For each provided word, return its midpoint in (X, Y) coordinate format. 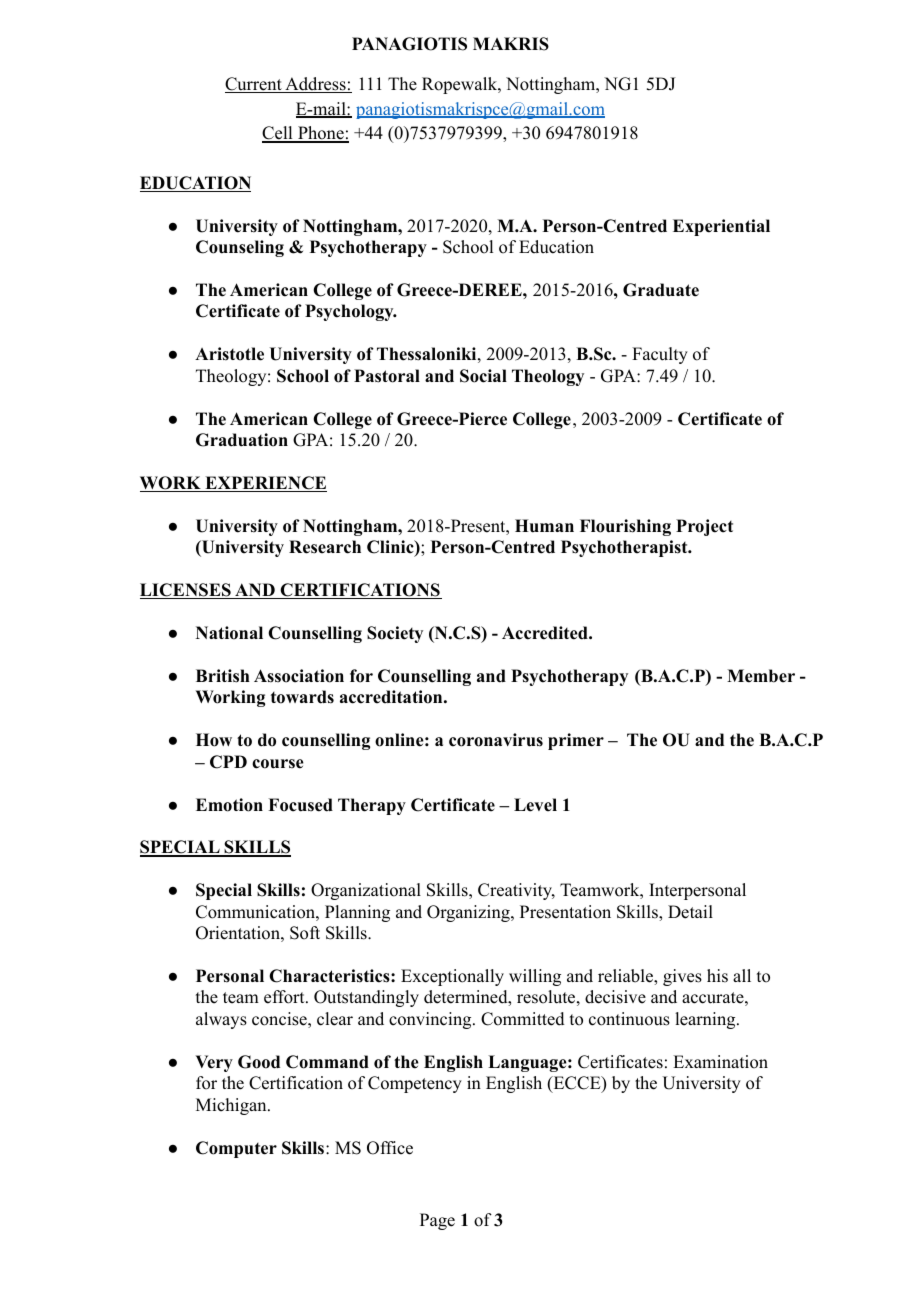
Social (483, 376)
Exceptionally (452, 977)
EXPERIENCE (265, 484)
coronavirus (496, 740)
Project (704, 527)
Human (544, 526)
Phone (321, 134)
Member (761, 676)
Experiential (721, 227)
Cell (278, 134)
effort (285, 997)
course (278, 764)
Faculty (660, 355)
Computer (236, 1149)
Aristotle (229, 354)
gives (682, 977)
